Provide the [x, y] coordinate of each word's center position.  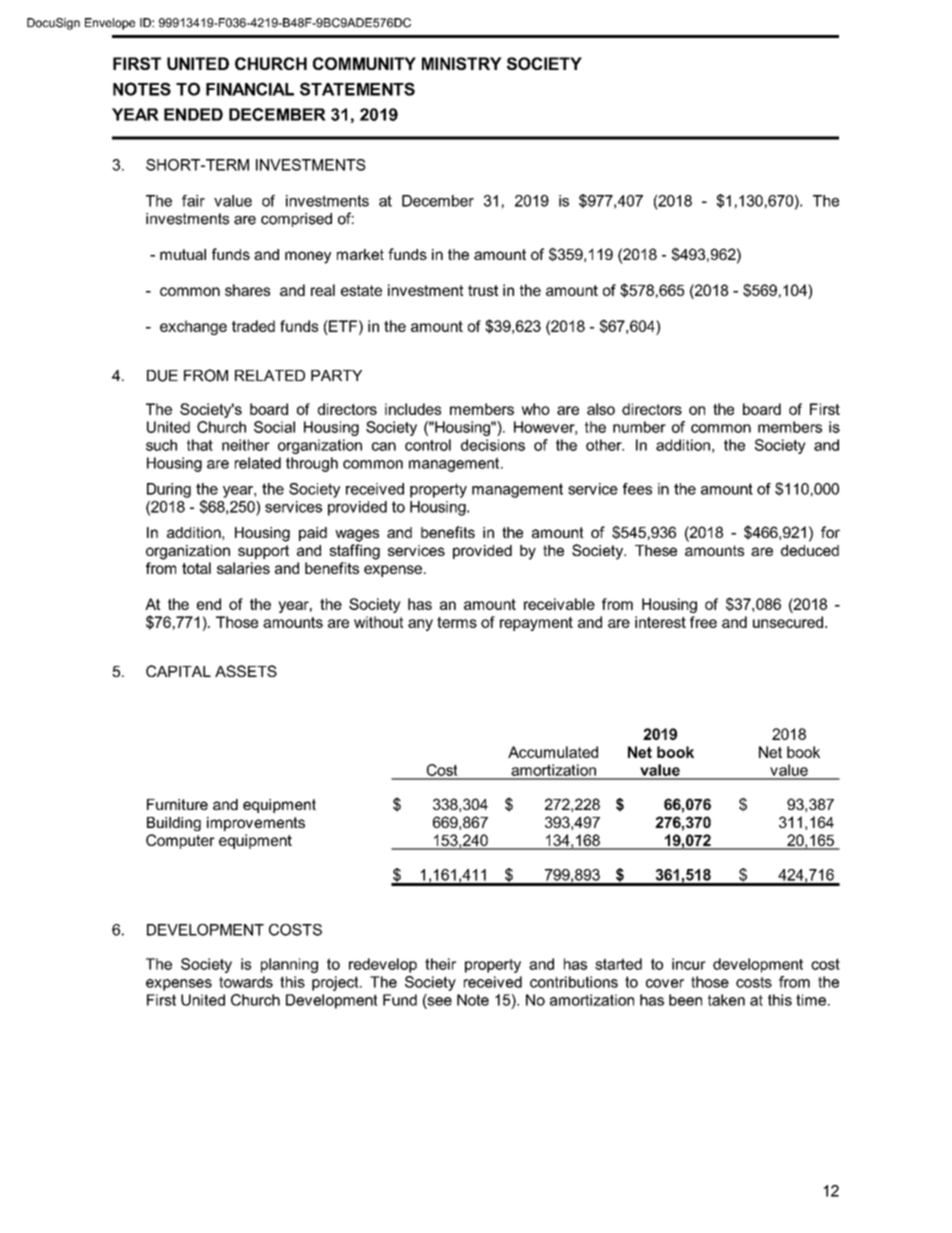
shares [247, 290]
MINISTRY [462, 63]
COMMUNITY [364, 63]
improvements [256, 824]
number [639, 427]
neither [246, 445]
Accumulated [553, 752]
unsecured [788, 622]
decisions [493, 445]
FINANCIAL [250, 89]
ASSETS [246, 671]
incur [689, 964]
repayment [536, 624]
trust [483, 290]
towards [246, 982]
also [601, 409]
